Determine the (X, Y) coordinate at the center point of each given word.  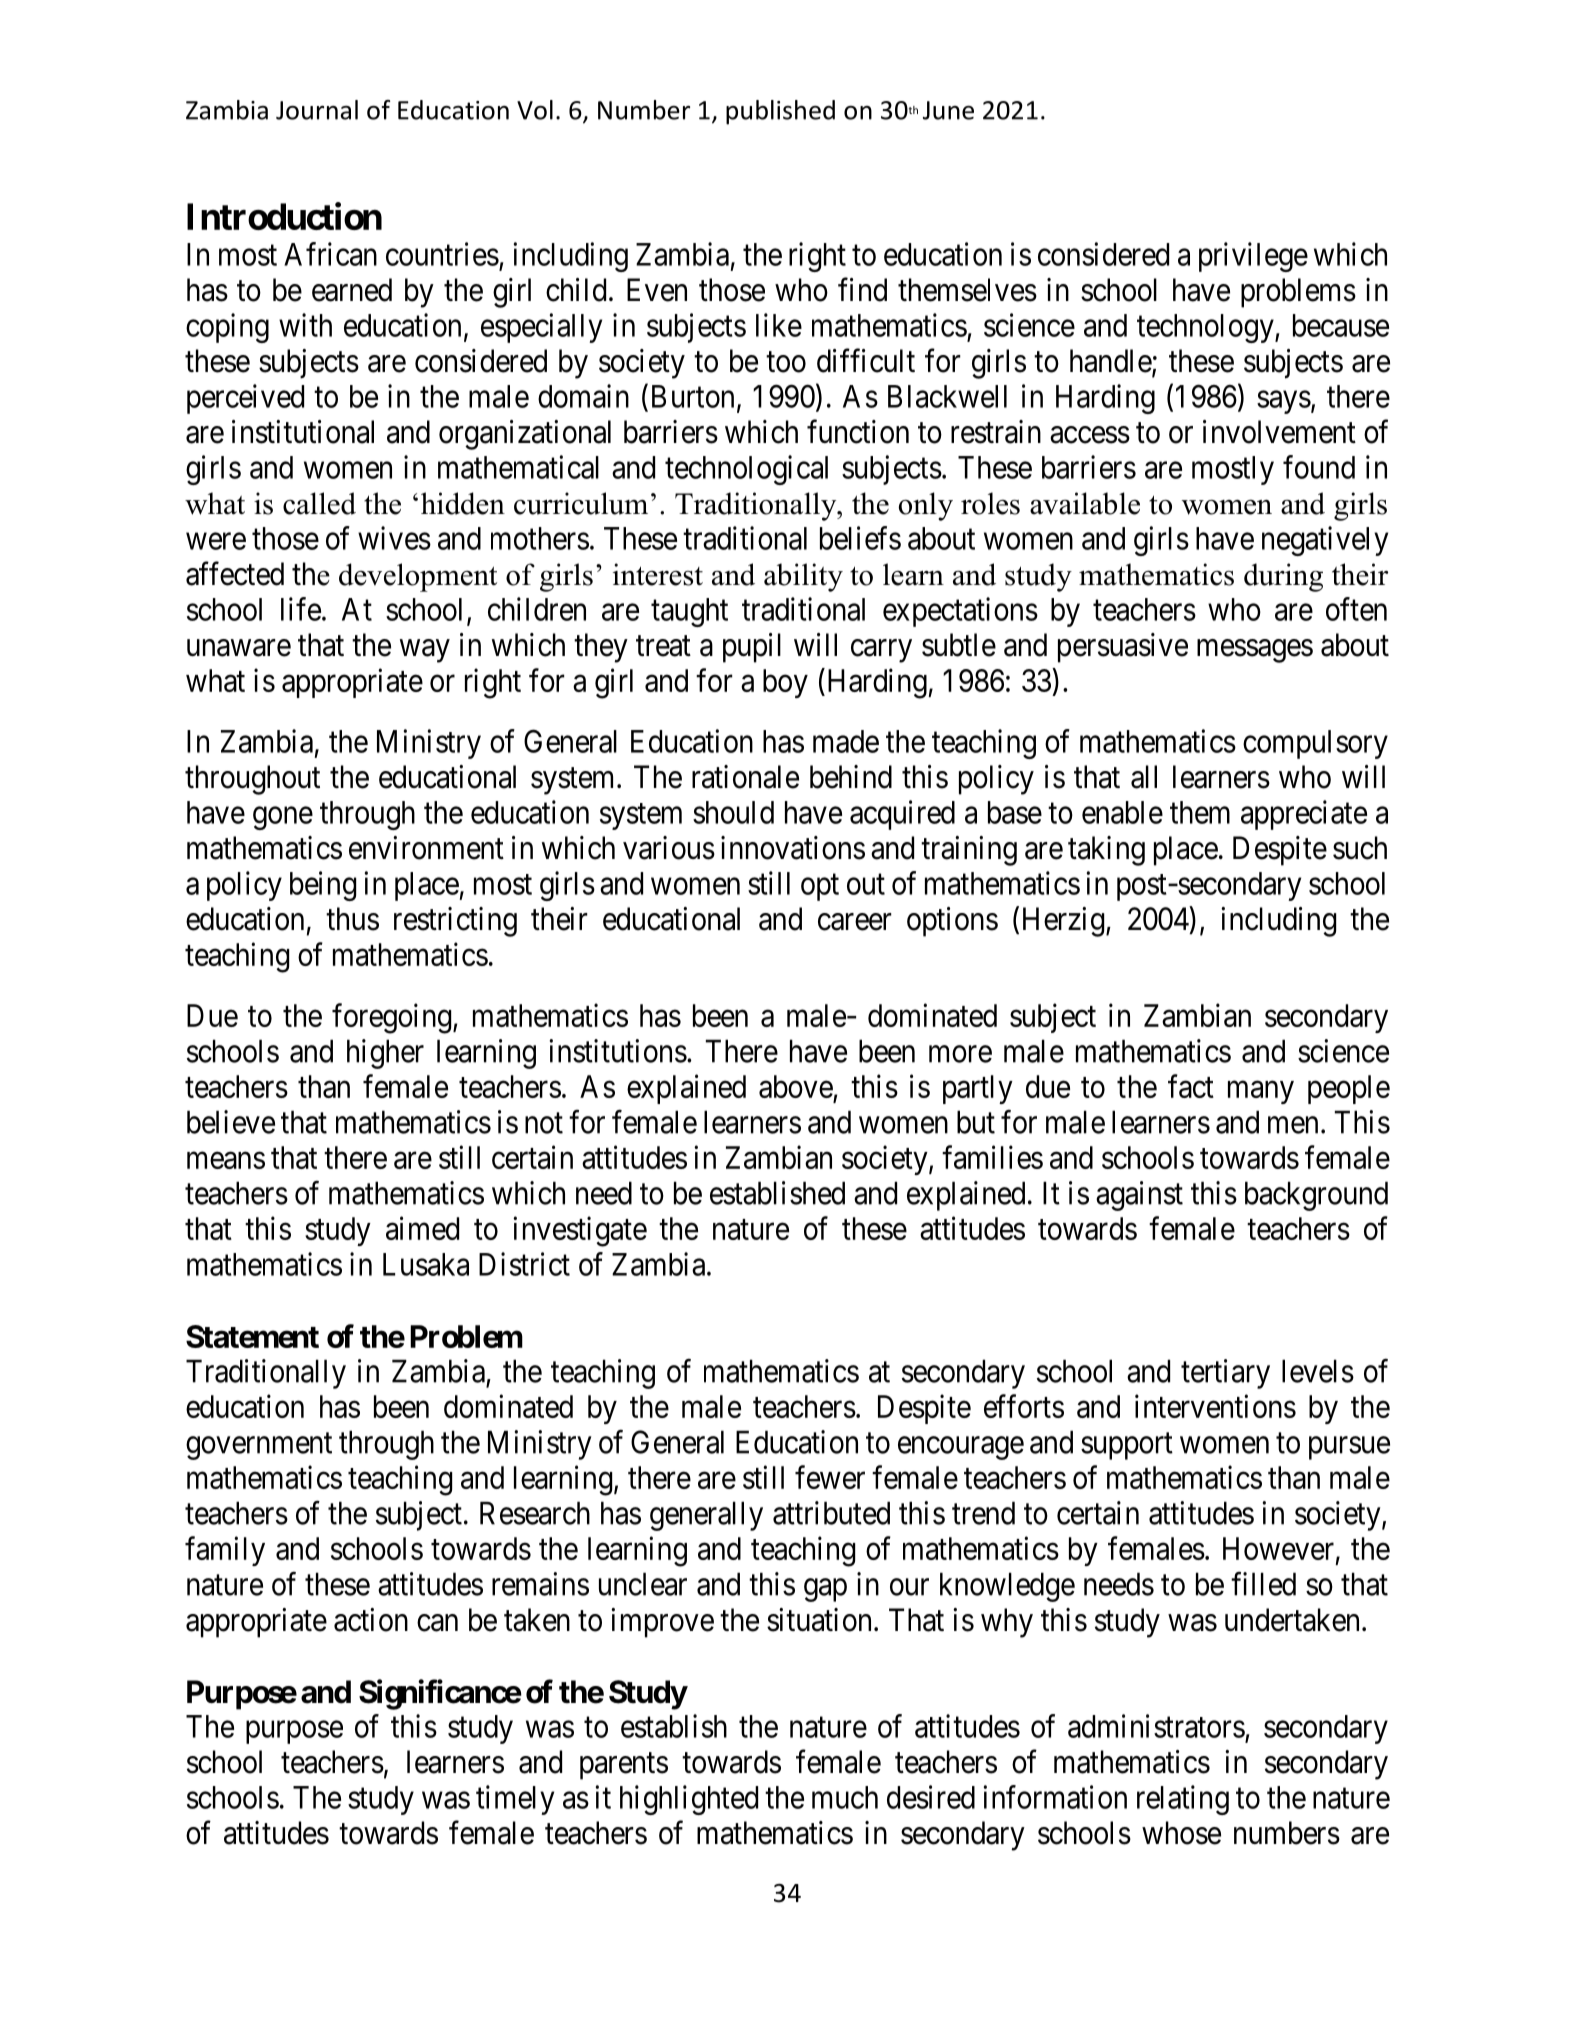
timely (515, 1800)
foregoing (393, 1018)
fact (1191, 1086)
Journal (317, 110)
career (855, 922)
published (780, 112)
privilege (1253, 257)
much (845, 1797)
